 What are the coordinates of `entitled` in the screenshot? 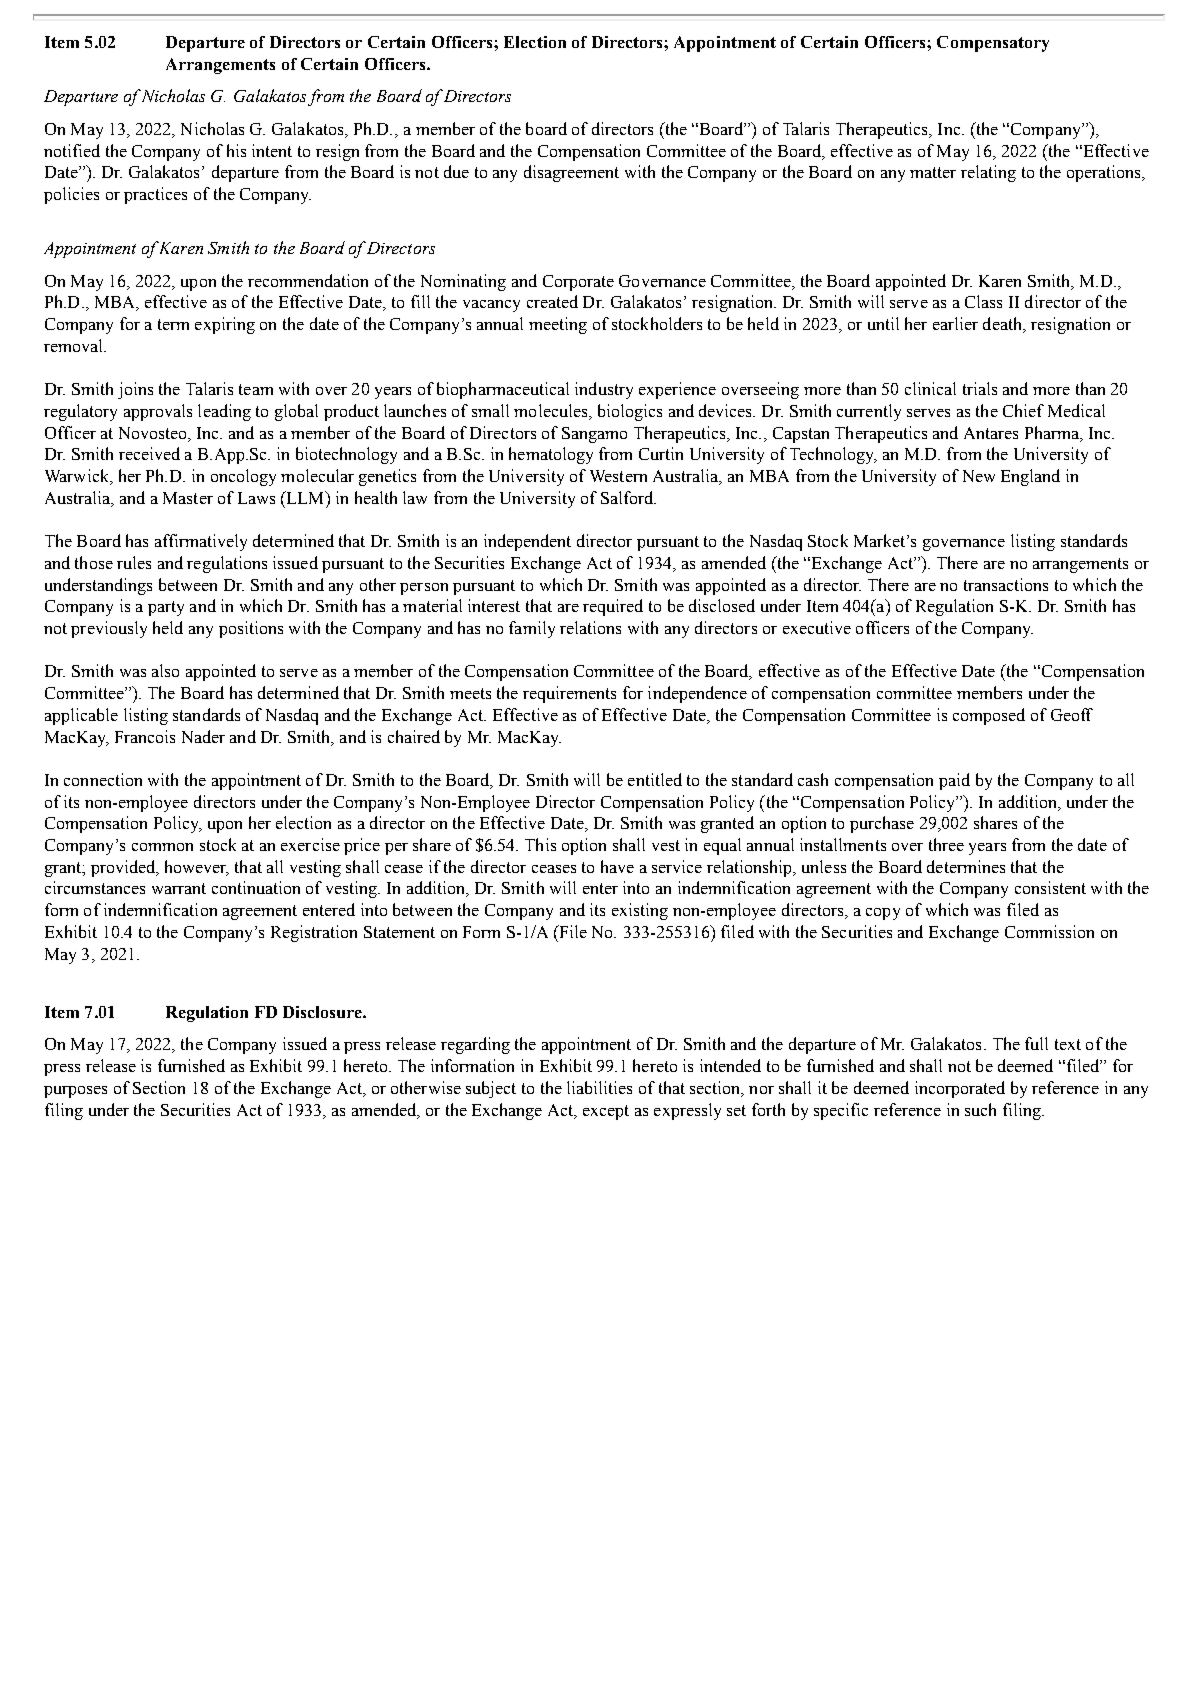 It's located at (655, 779).
